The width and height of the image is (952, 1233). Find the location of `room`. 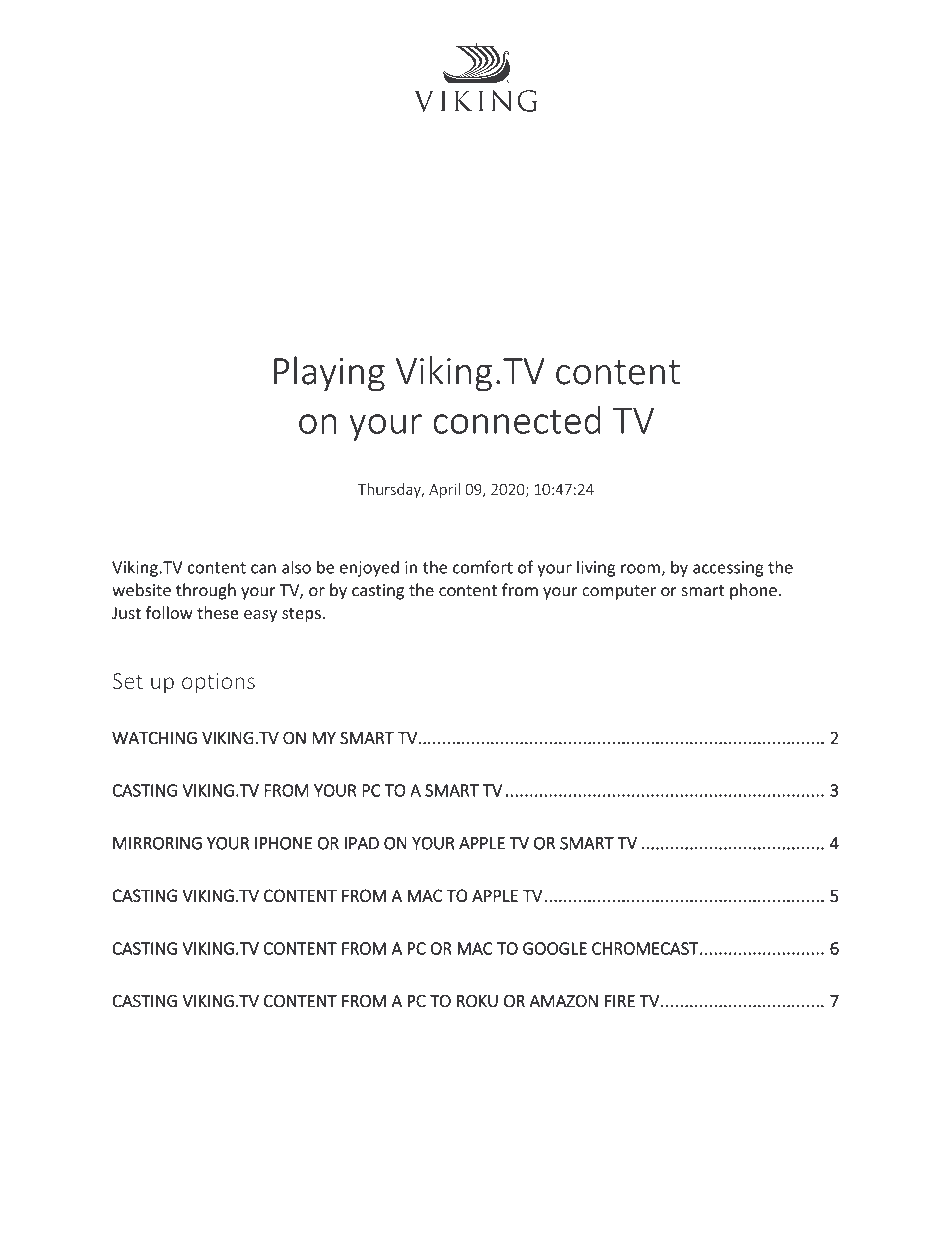

room is located at coordinates (641, 570).
